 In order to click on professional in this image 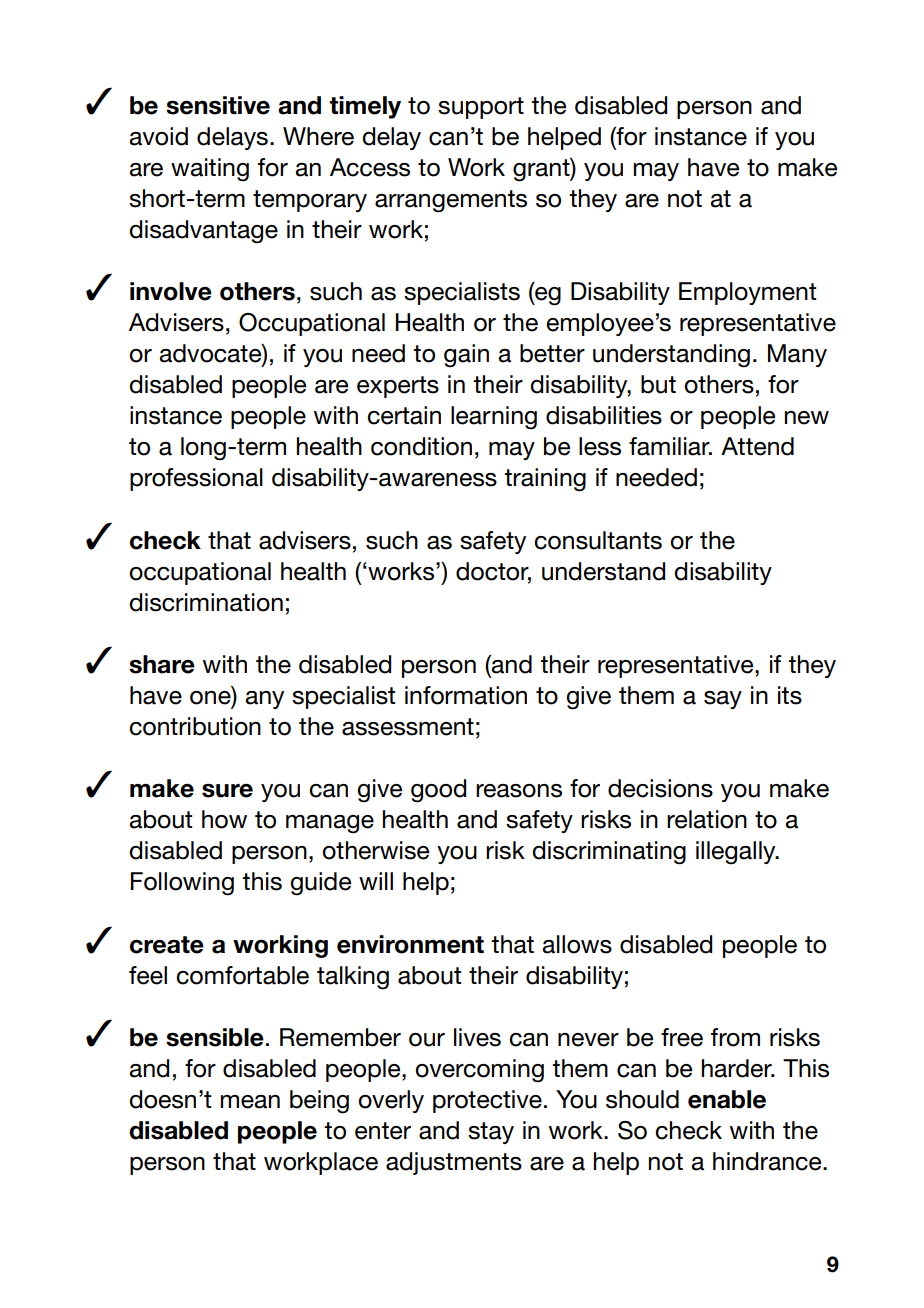, I will do `click(196, 479)`.
